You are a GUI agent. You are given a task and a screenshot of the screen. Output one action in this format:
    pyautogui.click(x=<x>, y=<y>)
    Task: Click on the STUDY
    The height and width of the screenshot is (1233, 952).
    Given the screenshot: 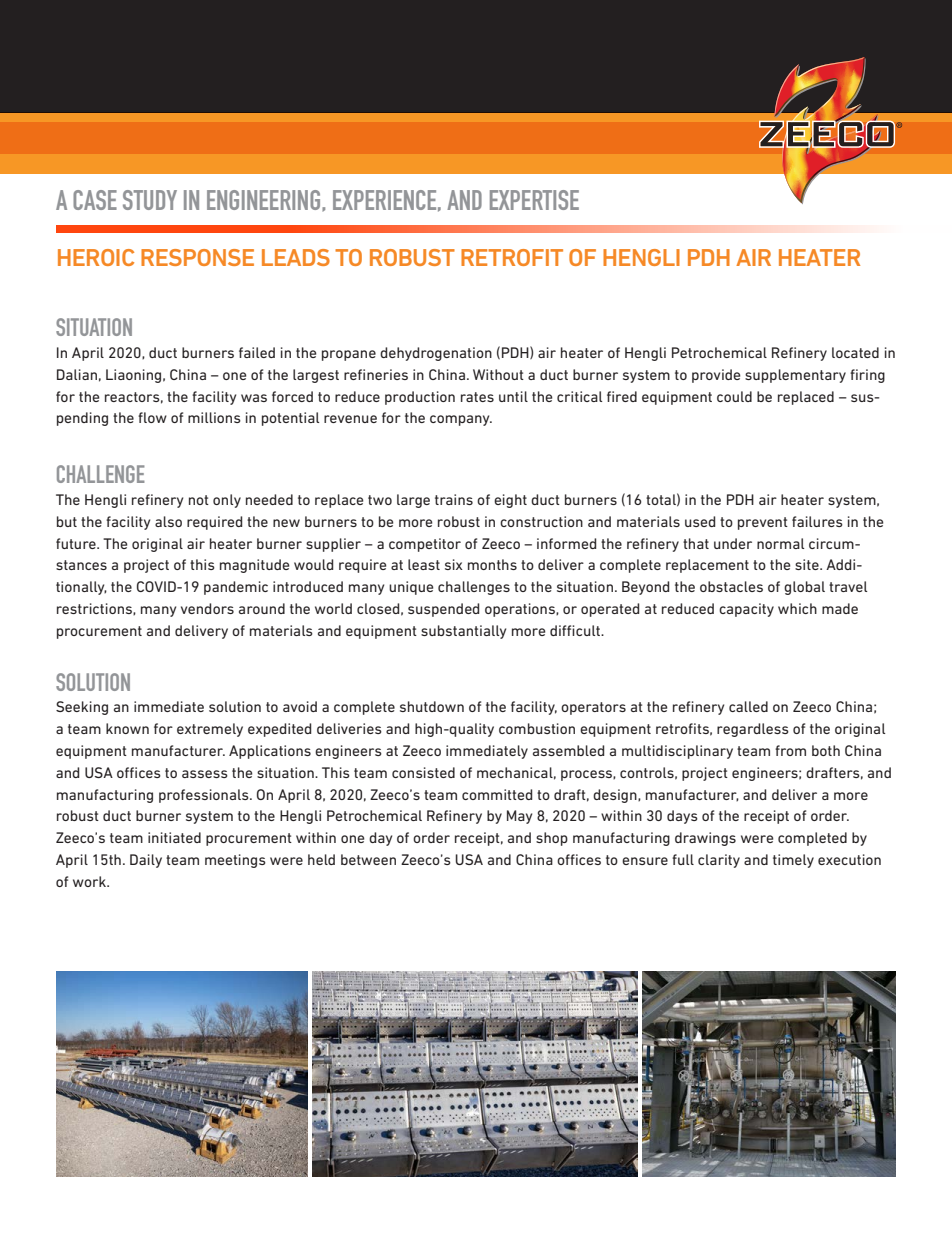 What is the action you would take?
    pyautogui.click(x=150, y=200)
